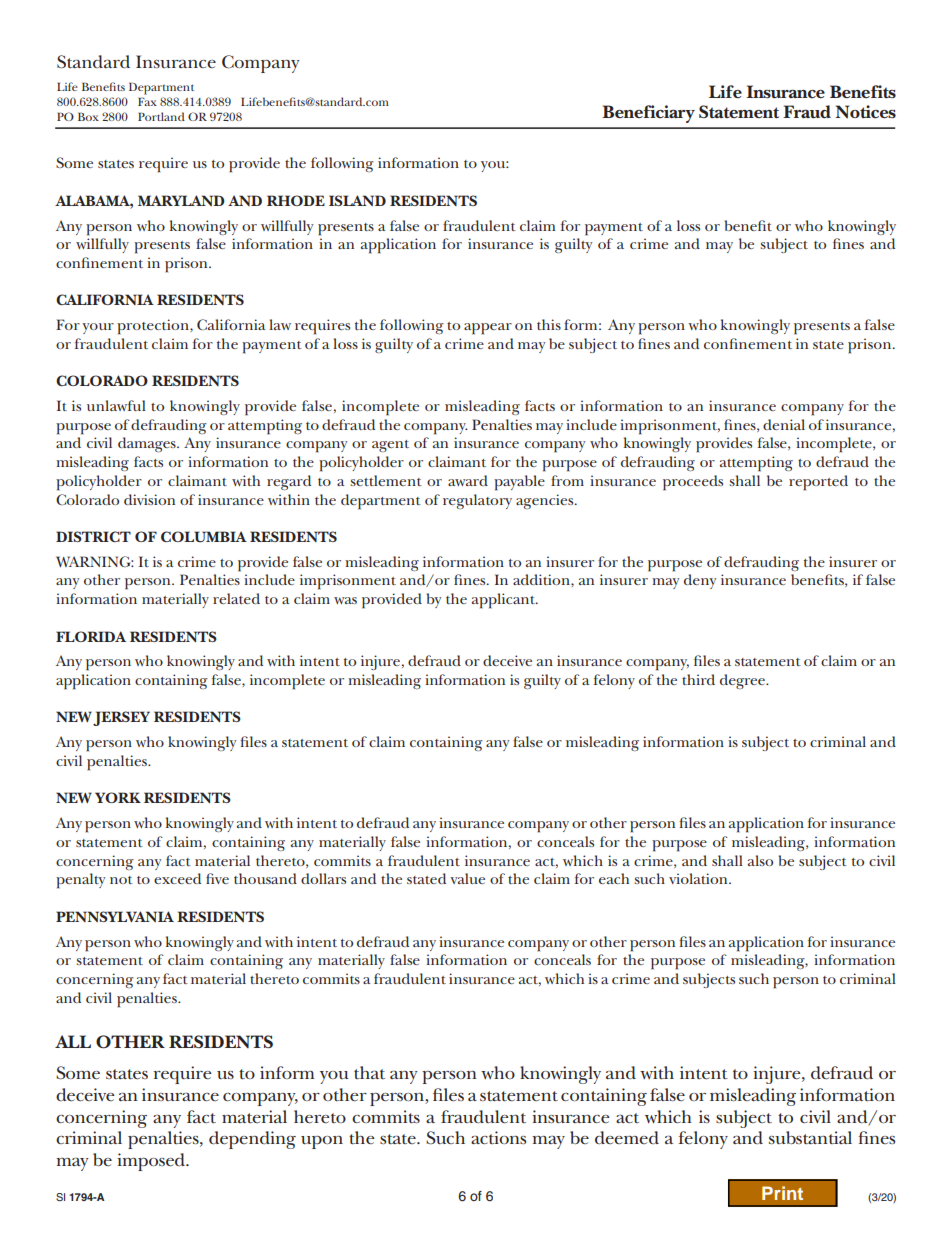  Describe the element at coordinates (236, 598) in the document. I see `related` at that location.
